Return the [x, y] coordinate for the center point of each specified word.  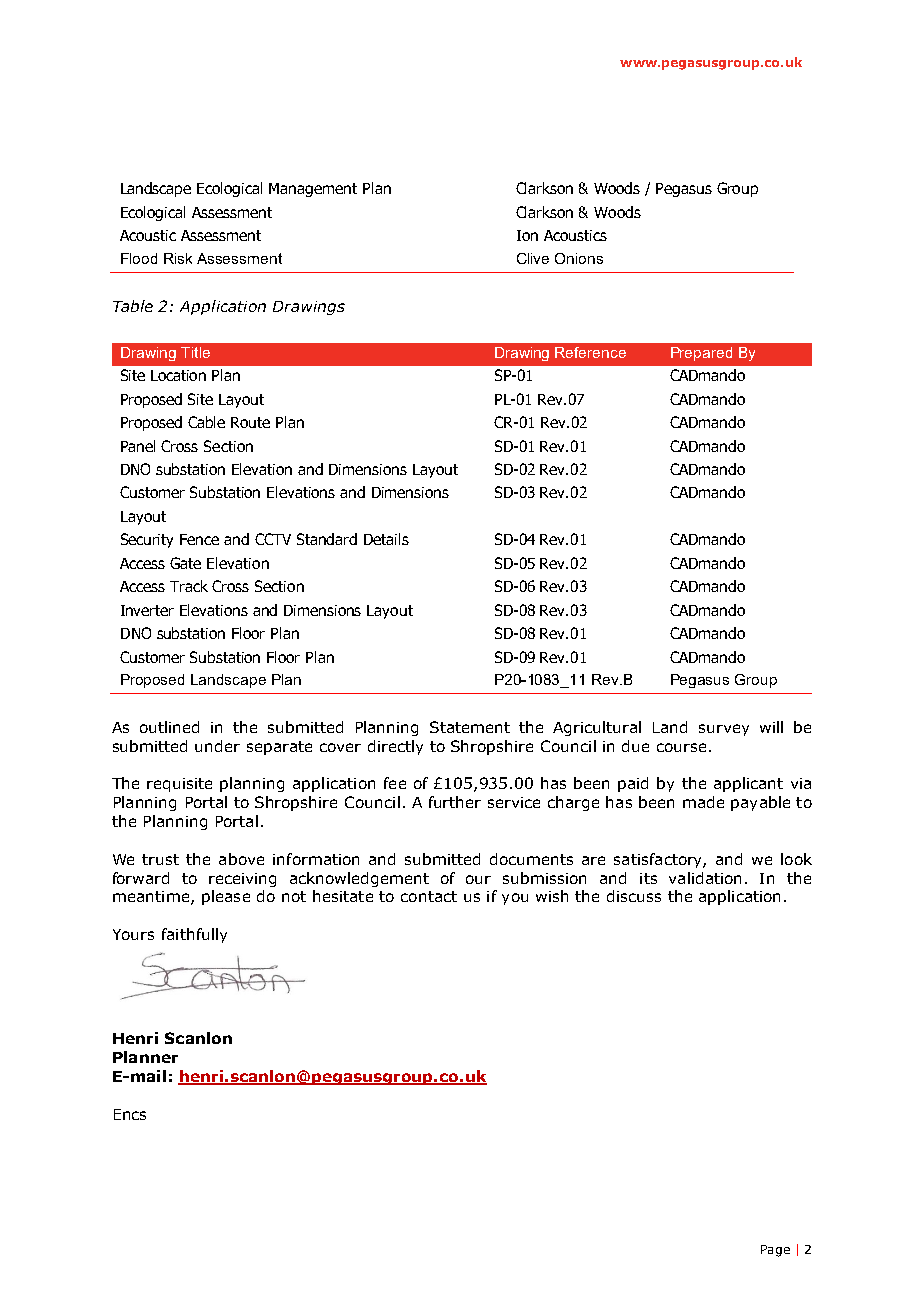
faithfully [194, 935]
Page [775, 1251]
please [226, 897]
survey [724, 730]
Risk [178, 258]
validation [705, 878]
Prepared [701, 354]
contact [429, 896]
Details [386, 539]
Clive [533, 258]
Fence [199, 539]
